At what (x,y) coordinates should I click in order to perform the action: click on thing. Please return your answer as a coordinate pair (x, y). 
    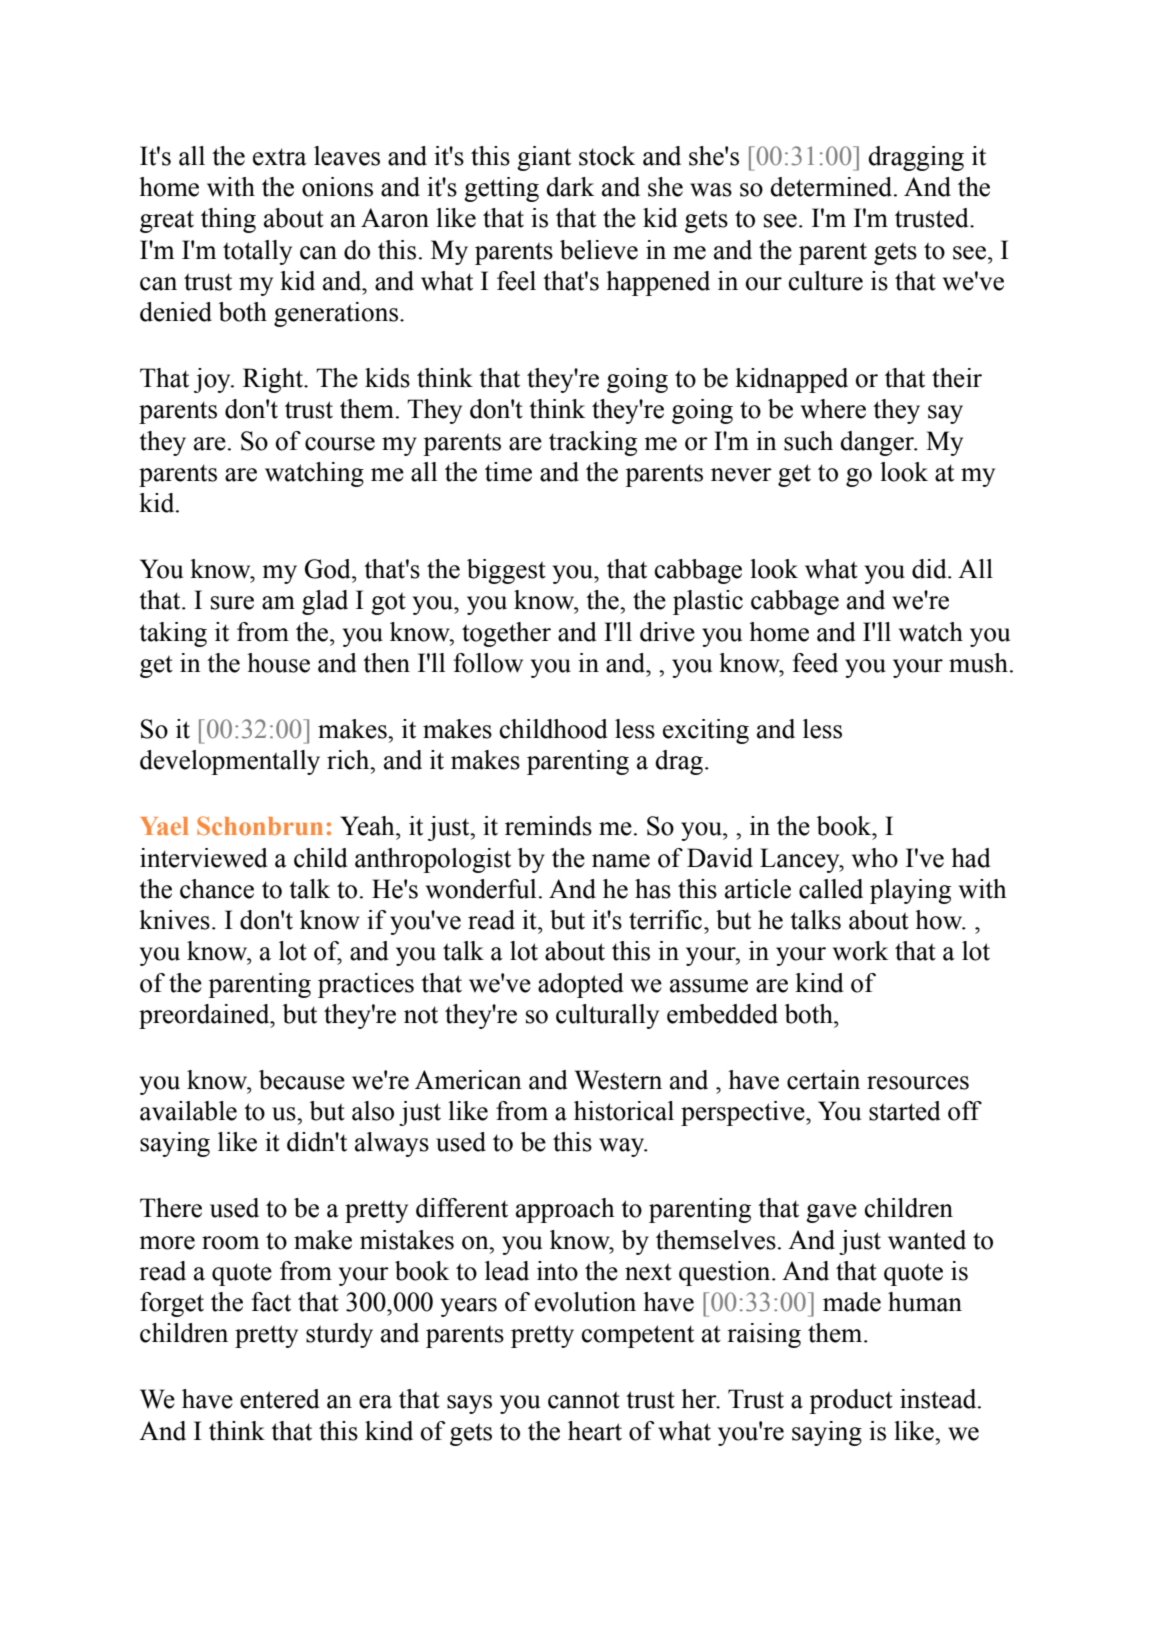
    Looking at the image, I should click on (228, 220).
